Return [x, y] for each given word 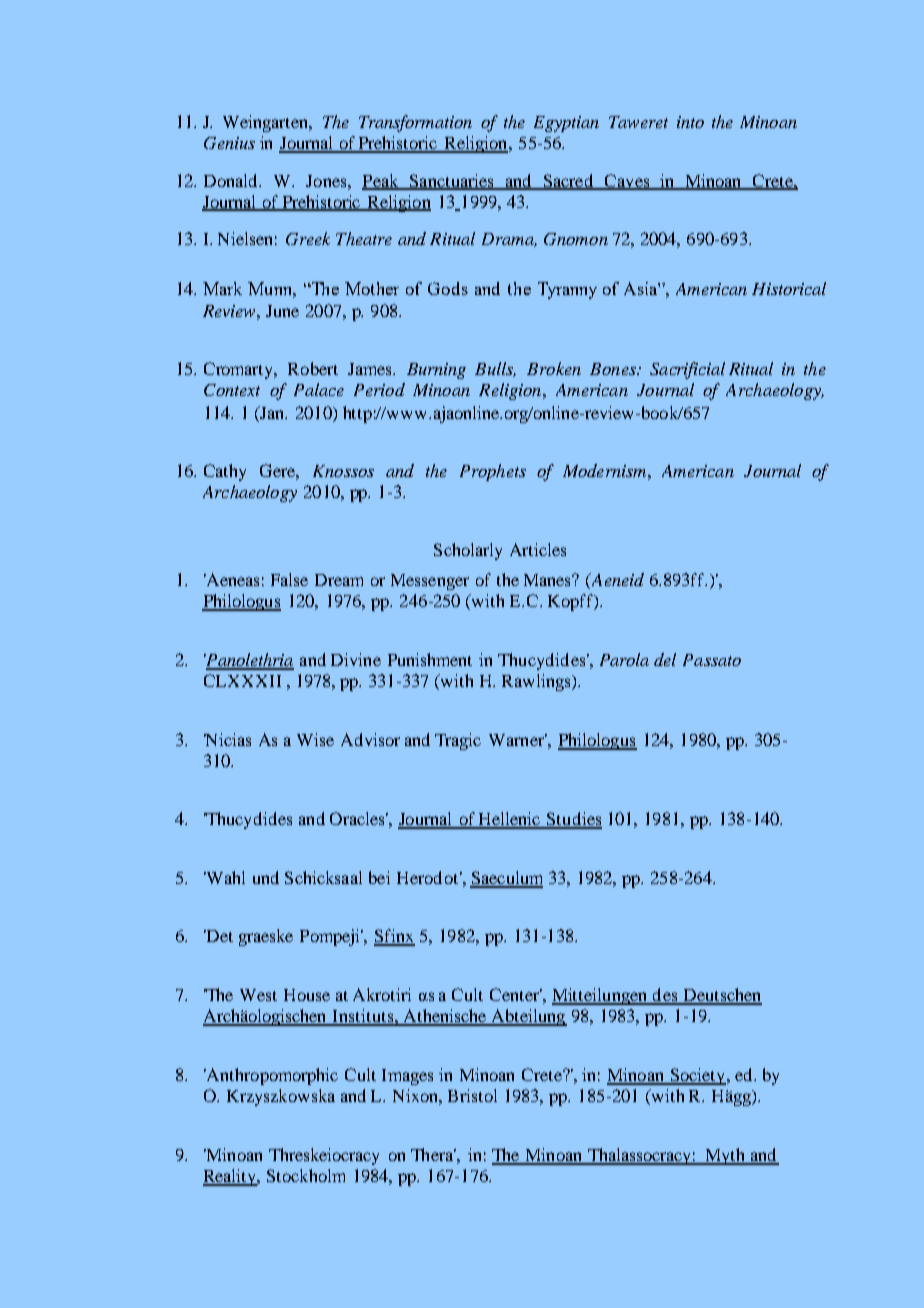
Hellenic [509, 820]
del [665, 659]
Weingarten [267, 123]
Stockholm [306, 1175]
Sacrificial [687, 370]
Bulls [495, 369]
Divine [356, 659]
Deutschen [721, 996]
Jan [272, 412]
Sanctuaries [451, 181]
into [690, 122]
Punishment [430, 659]
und [266, 877]
